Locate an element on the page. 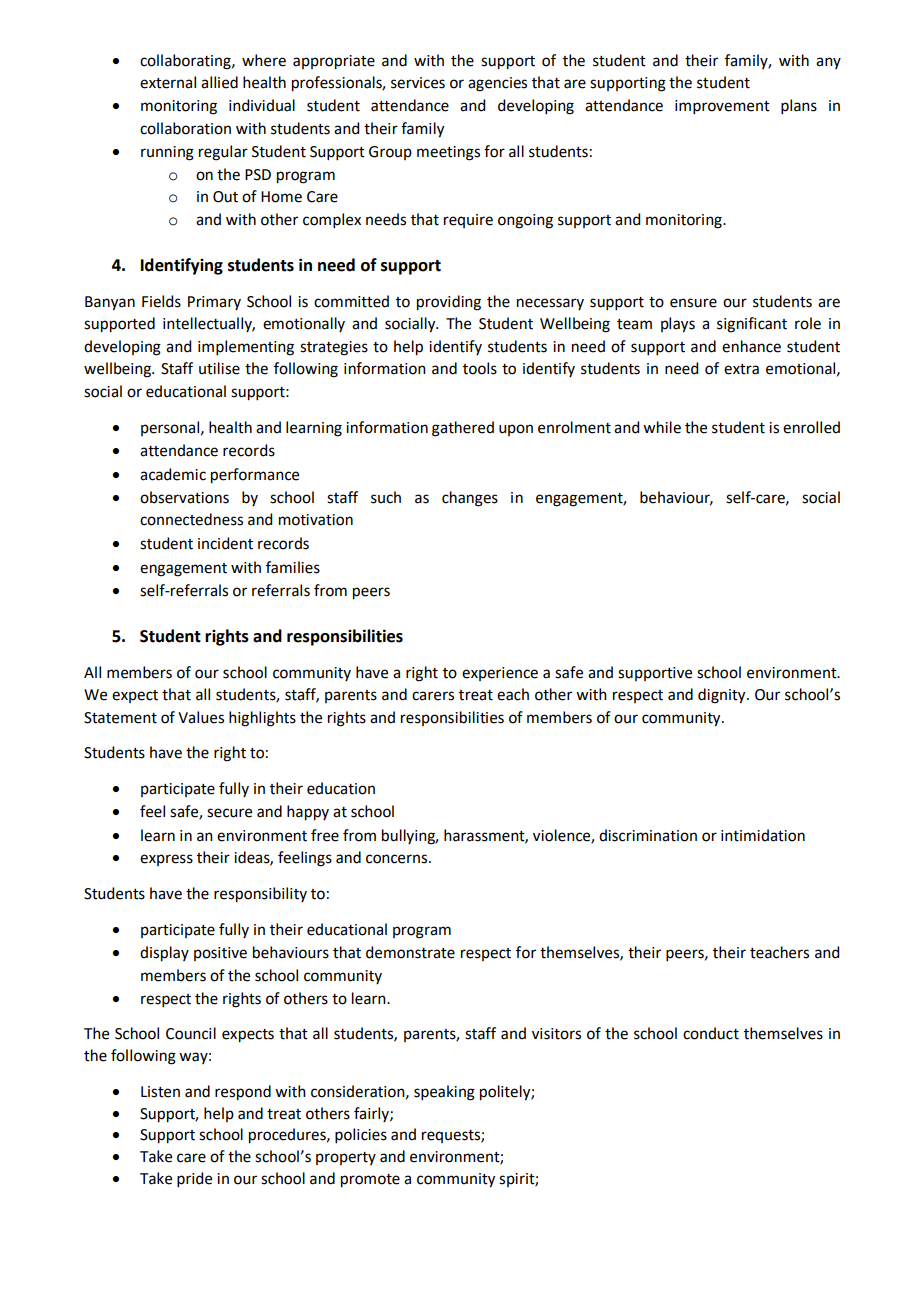 The height and width of the document is (1308, 924). utilise is located at coordinates (219, 368).
